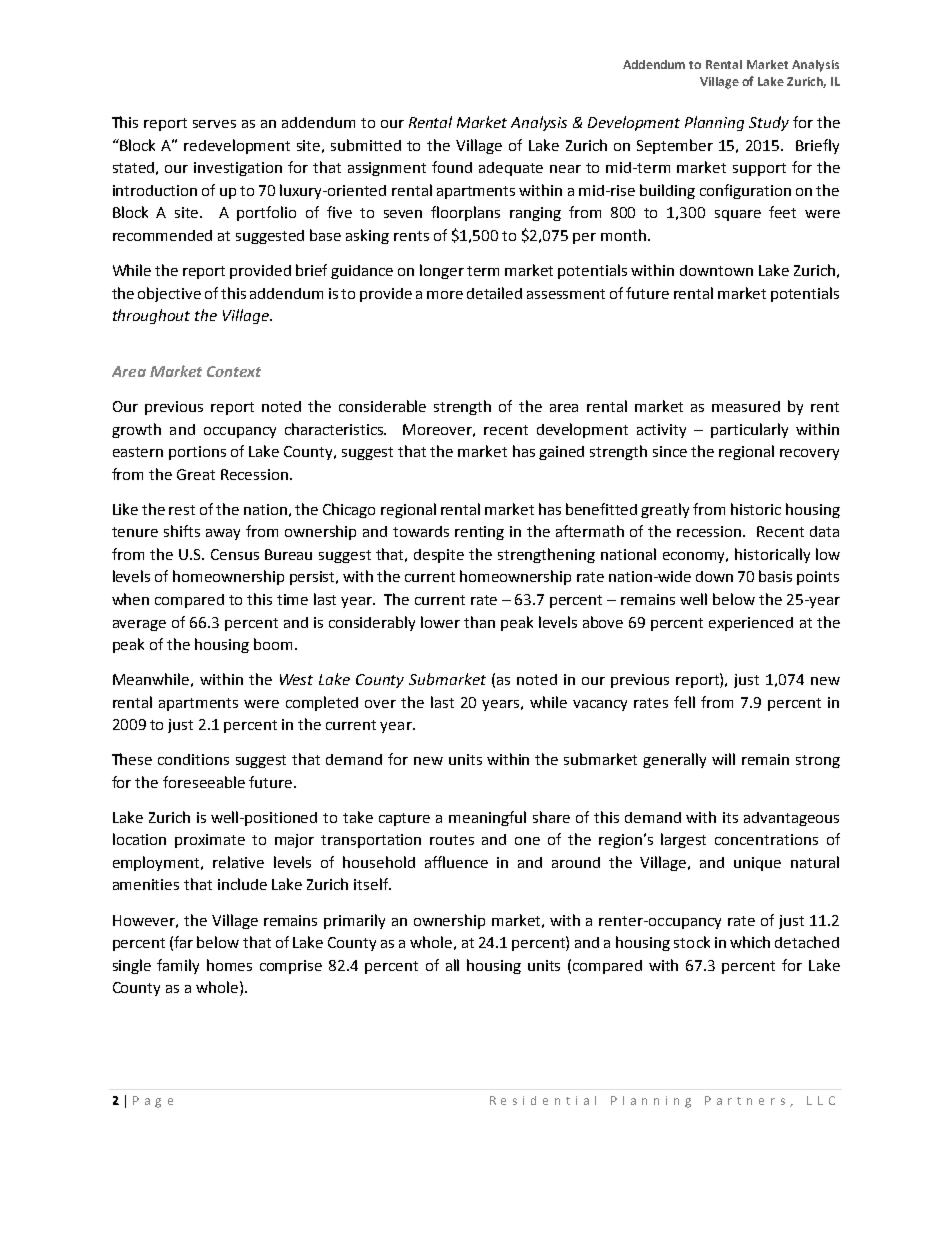  I want to click on Context, so click(234, 371).
